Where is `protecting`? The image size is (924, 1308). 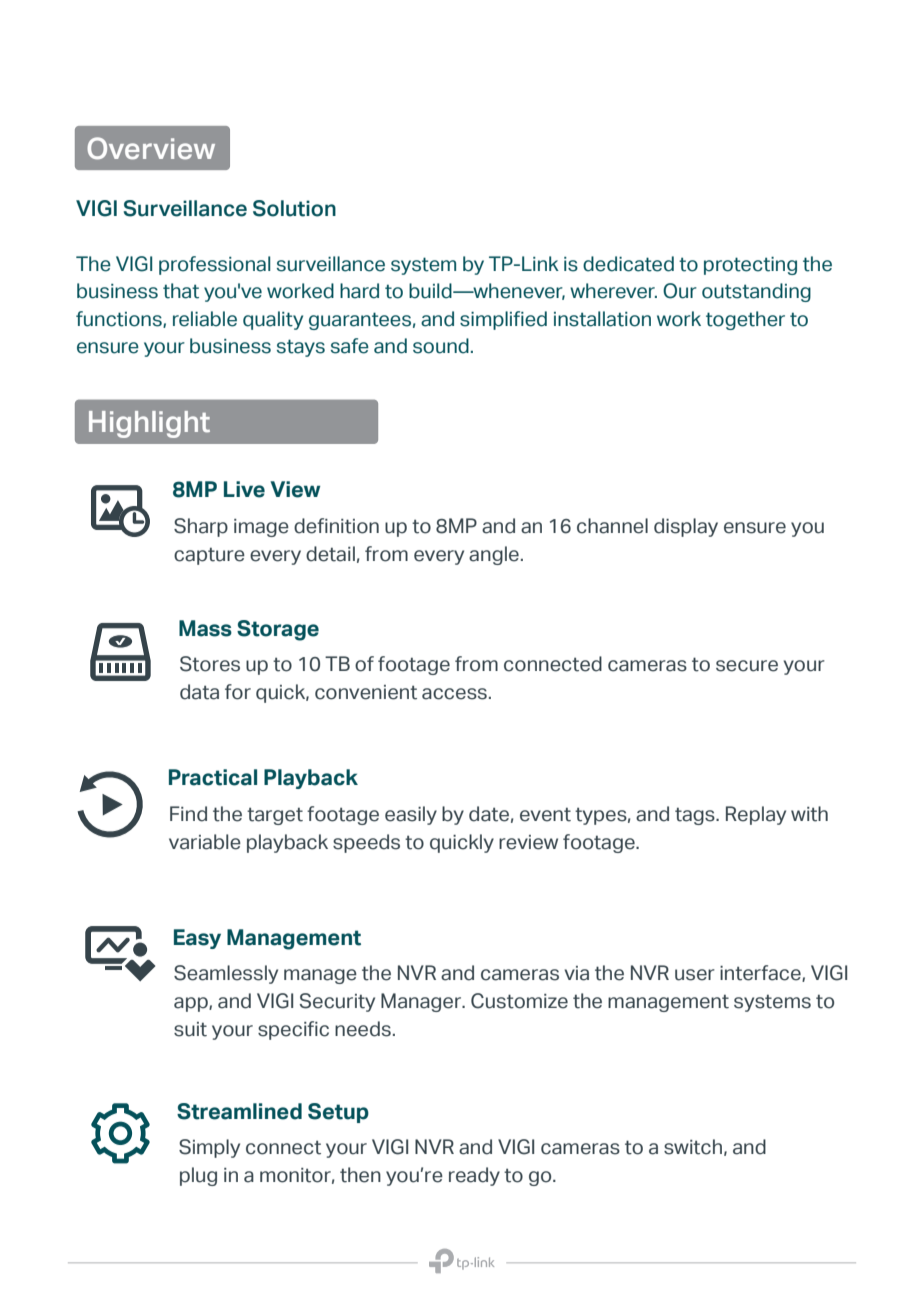 protecting is located at coordinates (750, 266).
